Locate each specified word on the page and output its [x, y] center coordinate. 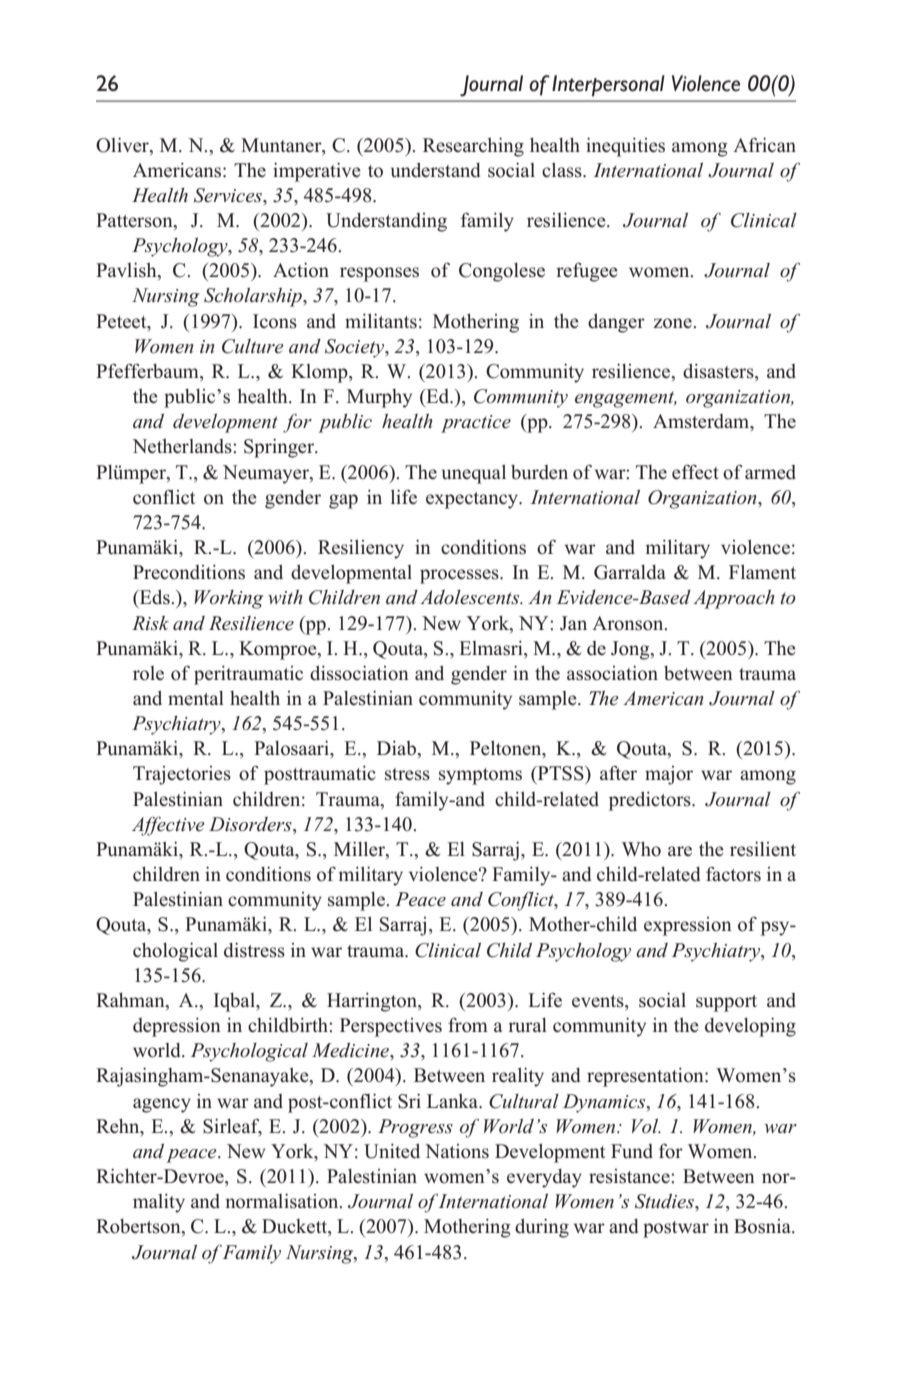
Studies [665, 1201]
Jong [631, 650]
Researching [473, 147]
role [148, 673]
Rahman [131, 1001]
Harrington [373, 1002]
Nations [457, 1151]
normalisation [283, 1201]
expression [688, 926]
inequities [625, 147]
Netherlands [183, 446]
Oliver [123, 145]
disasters [719, 372]
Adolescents [471, 597]
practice [476, 424]
